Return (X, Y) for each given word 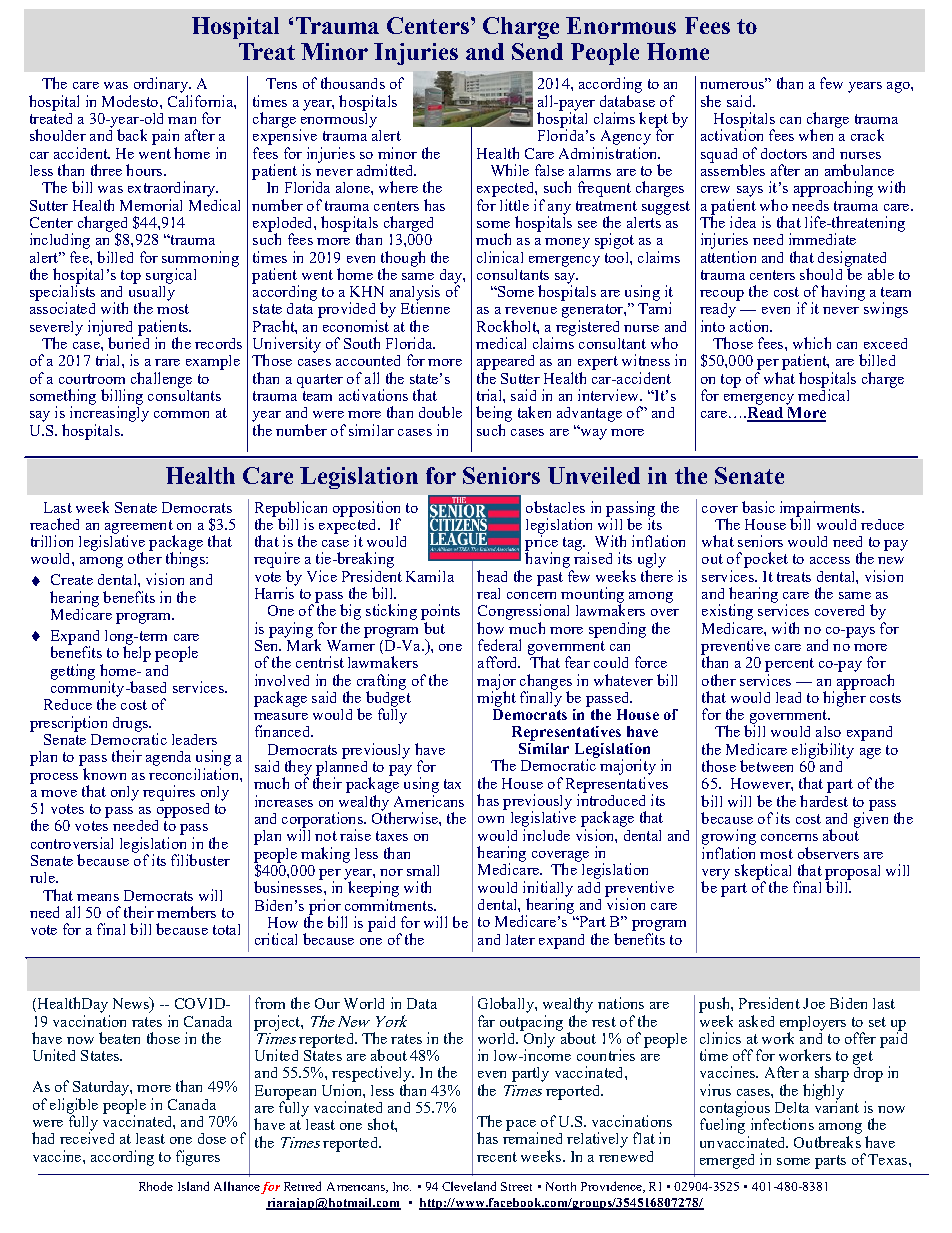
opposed (183, 809)
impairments (821, 509)
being (494, 414)
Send (537, 51)
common (181, 414)
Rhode (156, 1186)
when (816, 135)
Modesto (131, 101)
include (546, 835)
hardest (824, 801)
